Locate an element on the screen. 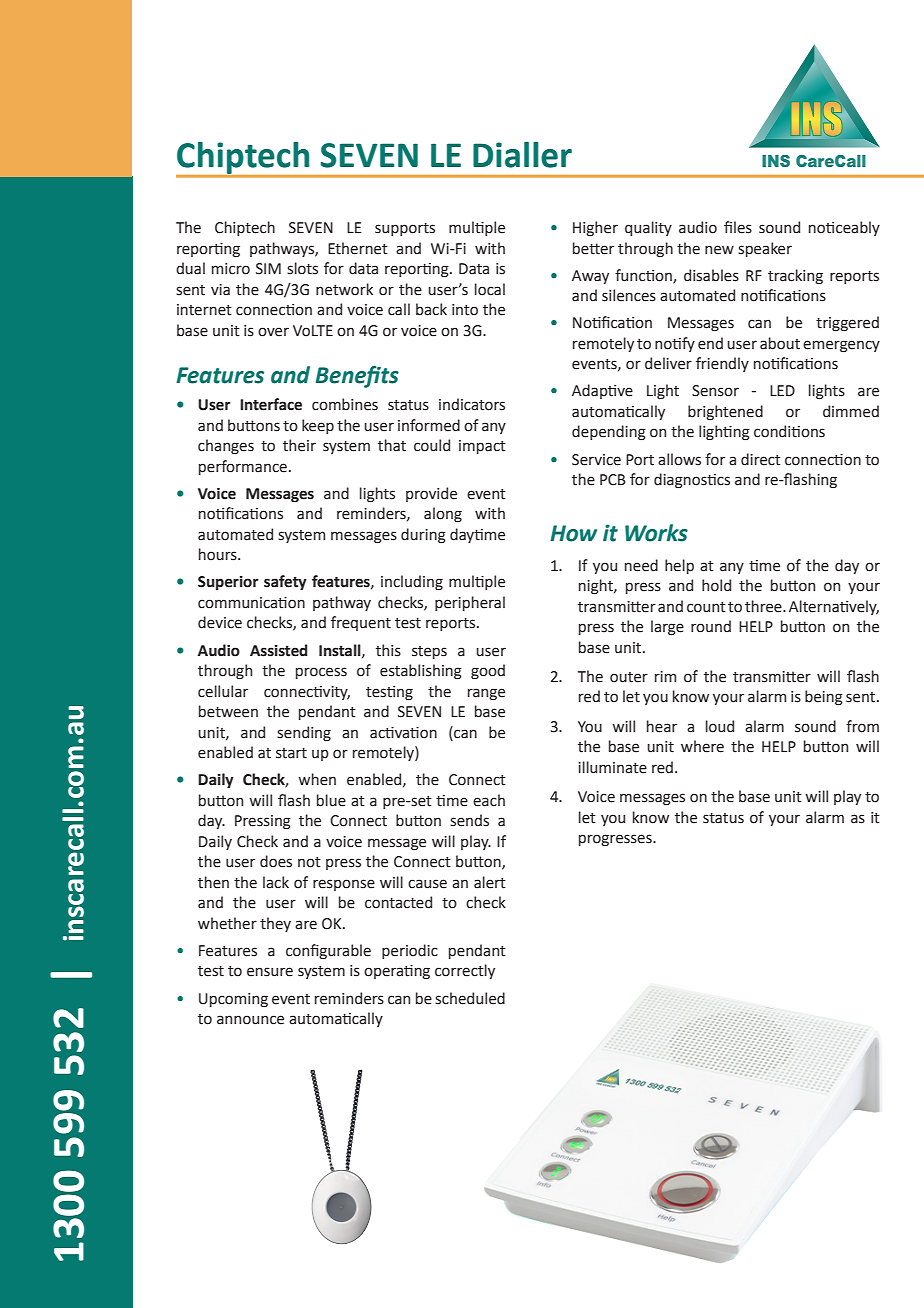 The height and width of the screenshot is (1308, 924). communication is located at coordinates (251, 603).
